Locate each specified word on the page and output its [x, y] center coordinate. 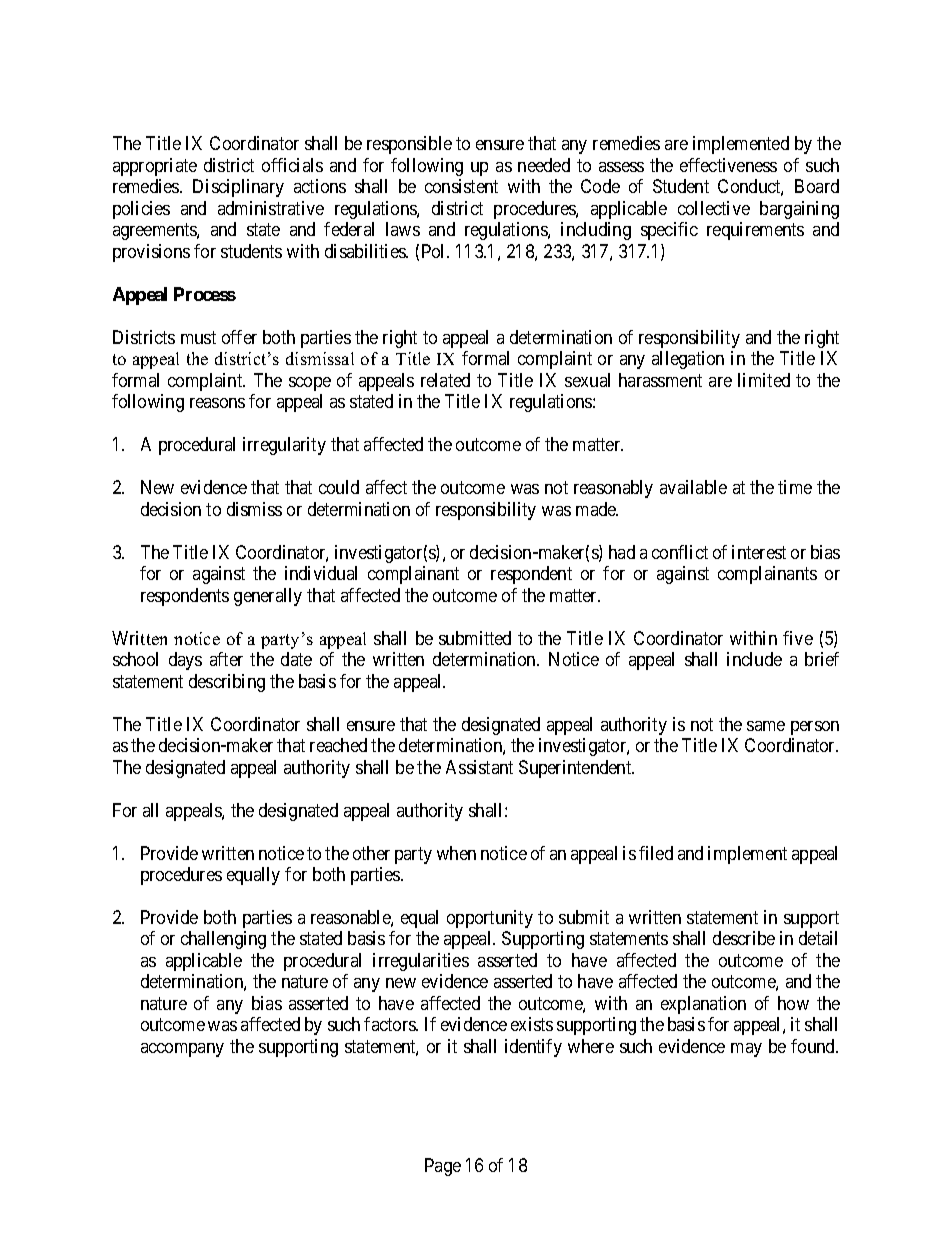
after [226, 659]
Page [443, 1167]
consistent [461, 186]
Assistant [479, 767]
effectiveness [728, 165]
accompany [182, 1050]
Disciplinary [238, 188]
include [754, 659]
